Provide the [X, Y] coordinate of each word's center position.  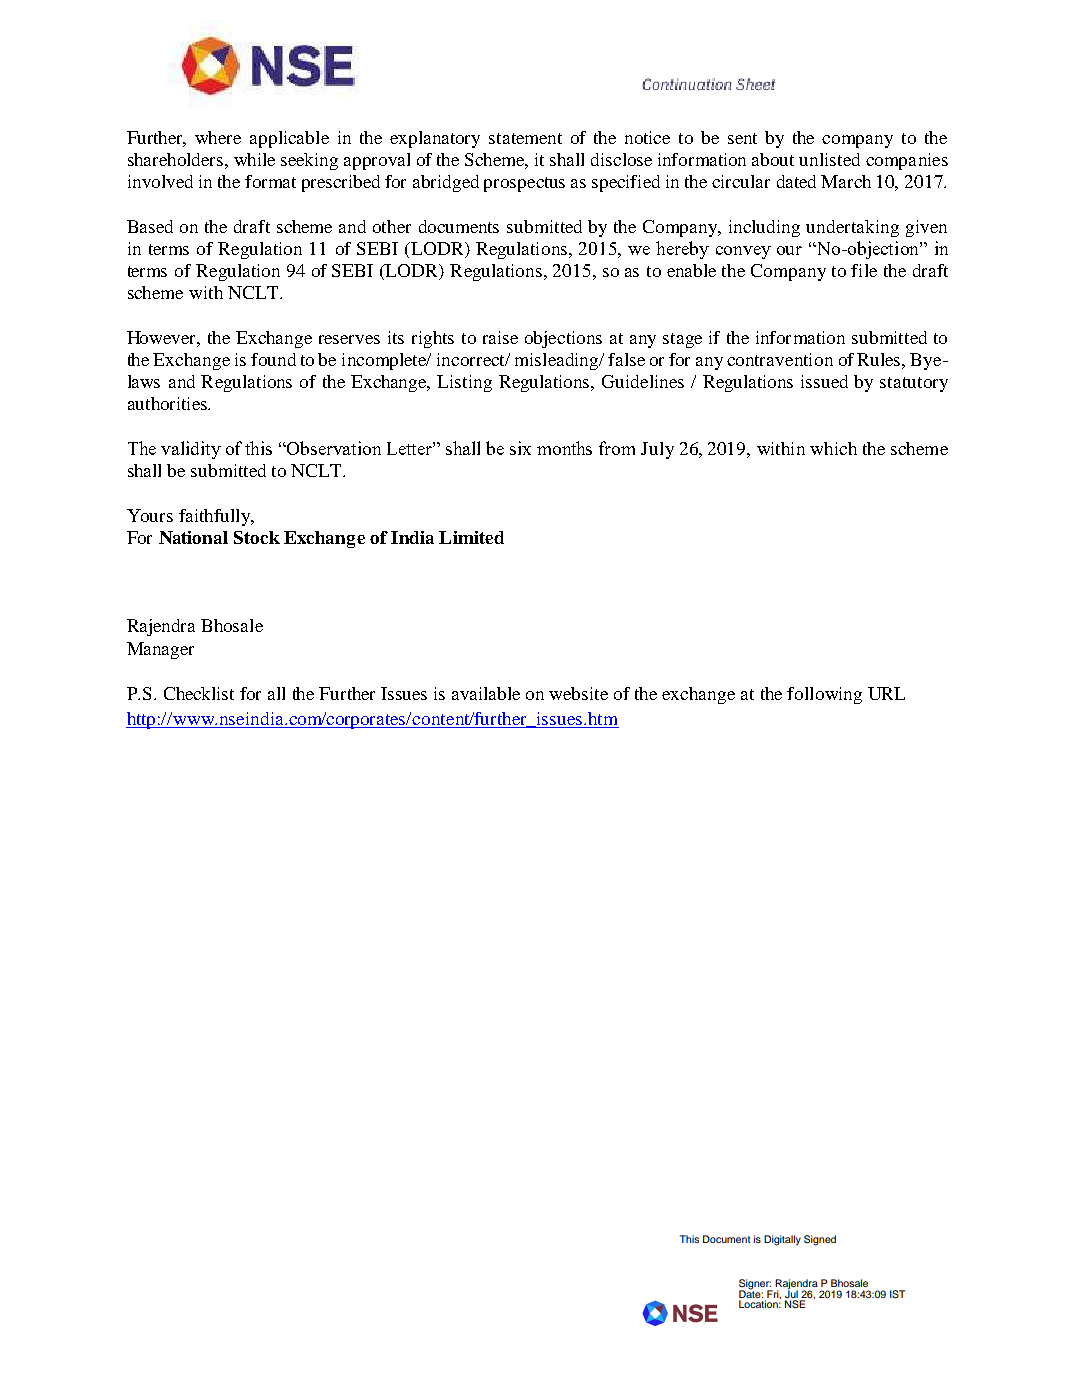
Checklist [199, 693]
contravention [780, 359]
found [273, 359]
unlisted [829, 159]
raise [500, 337]
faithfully [215, 517]
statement [525, 138]
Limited [471, 537]
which [833, 448]
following [824, 695]
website [578, 693]
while [254, 159]
